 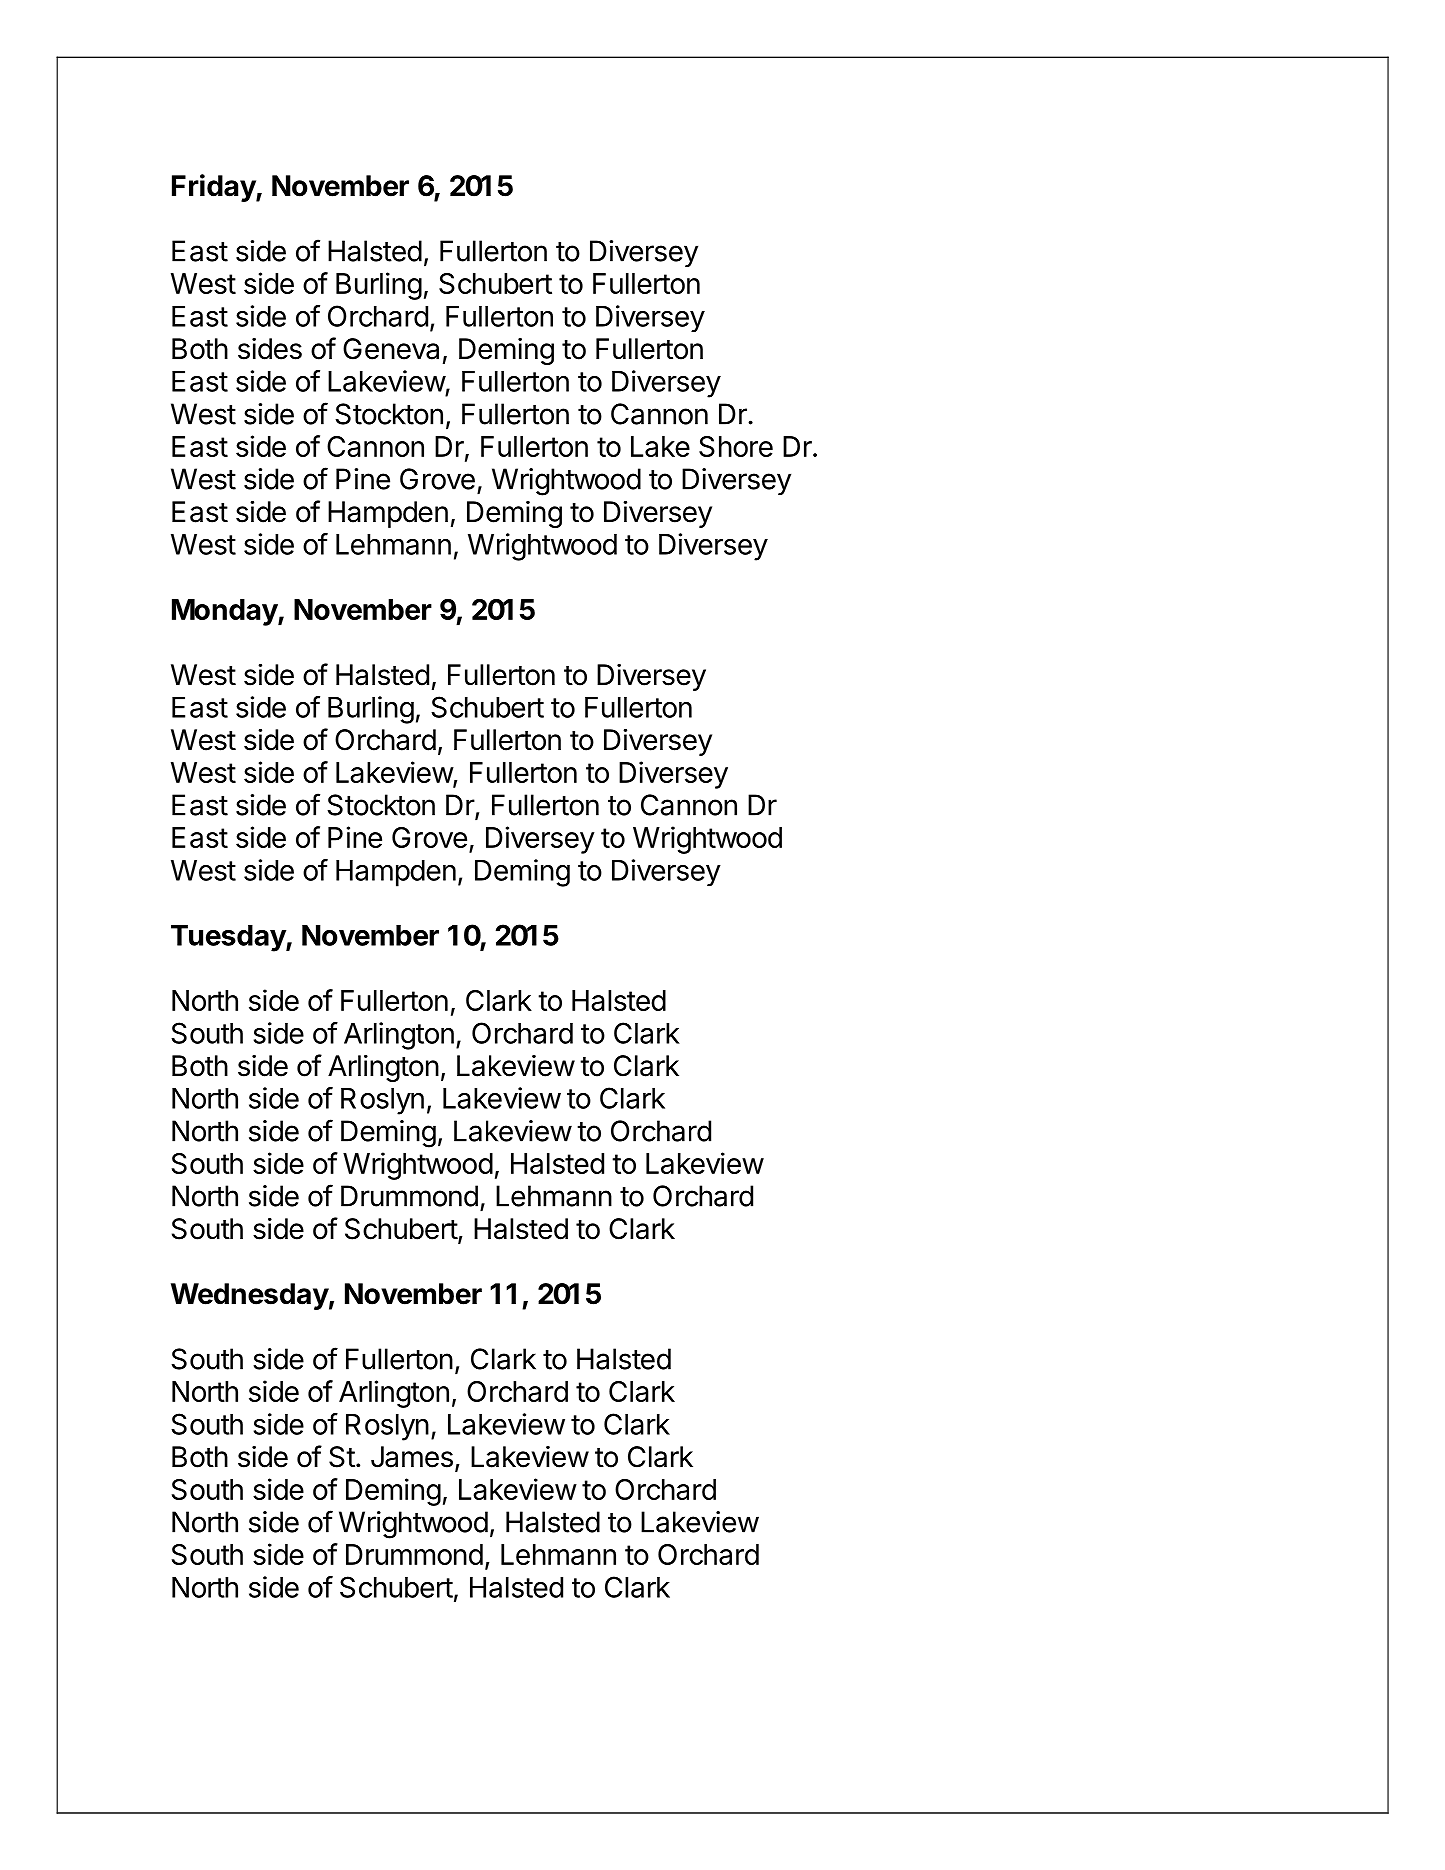 I want to click on Geneva, so click(x=391, y=349).
